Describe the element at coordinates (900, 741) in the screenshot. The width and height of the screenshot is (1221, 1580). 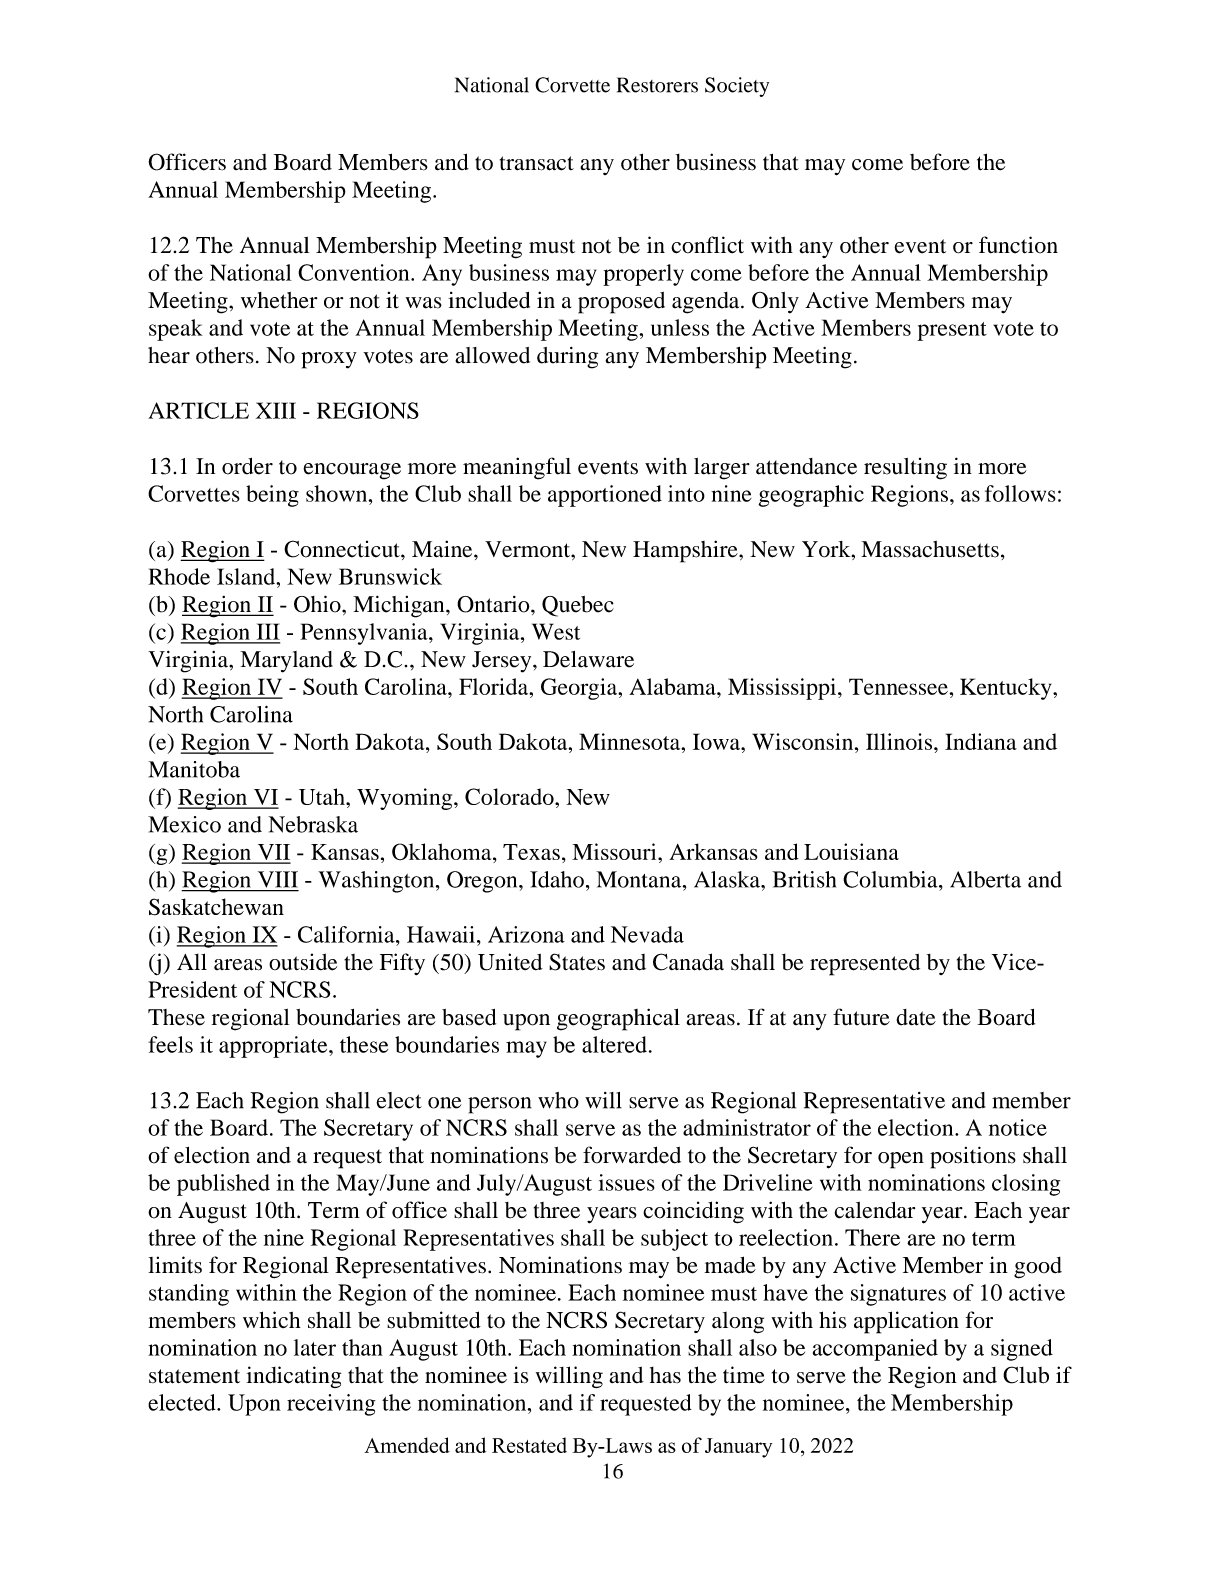
I see `Illinois` at that location.
